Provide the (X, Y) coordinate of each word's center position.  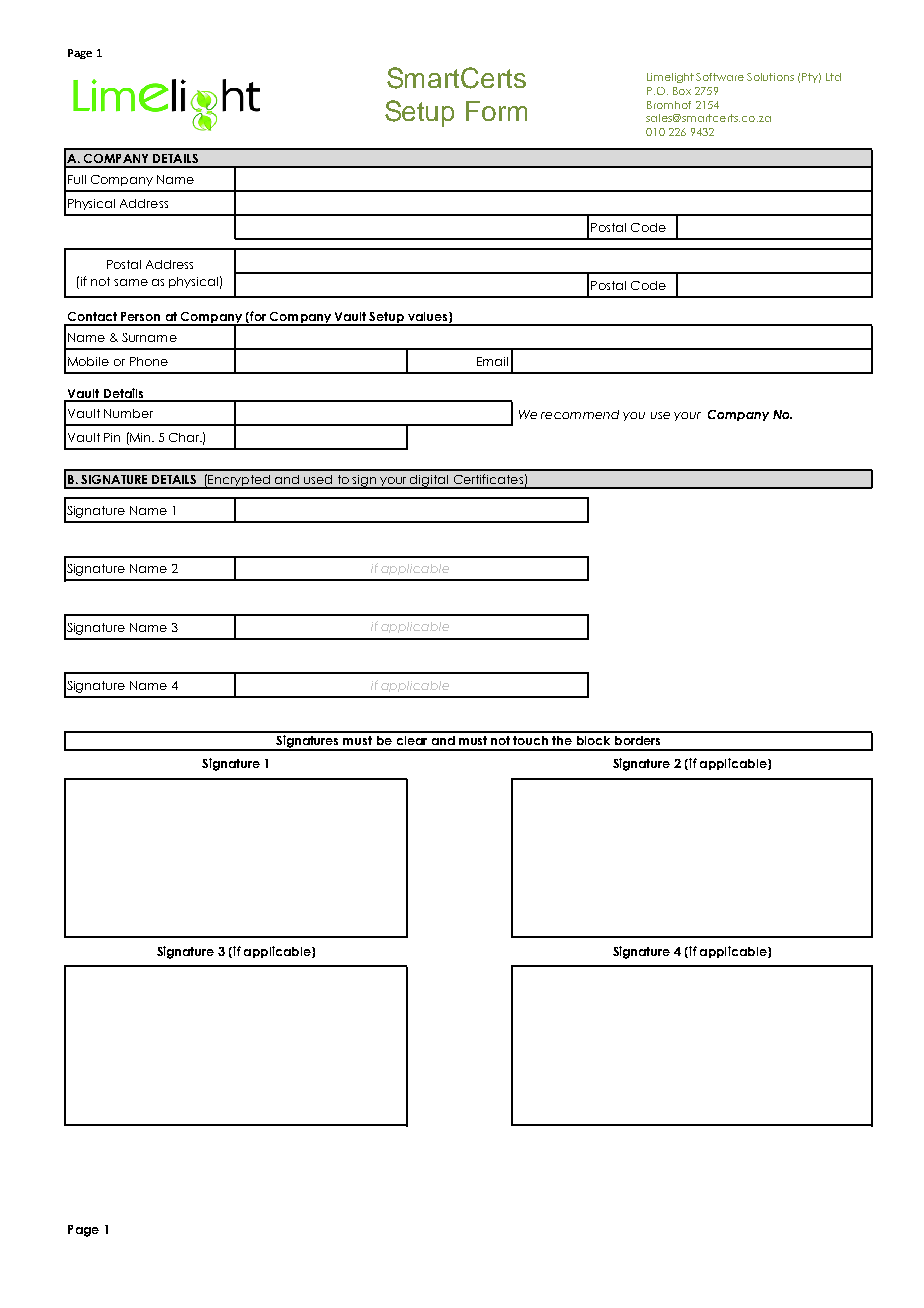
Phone (149, 361)
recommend (580, 414)
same (131, 282)
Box (682, 91)
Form (496, 111)
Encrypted (240, 482)
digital (430, 482)
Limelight (670, 78)
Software (720, 77)
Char (185, 437)
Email (492, 361)
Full (77, 179)
